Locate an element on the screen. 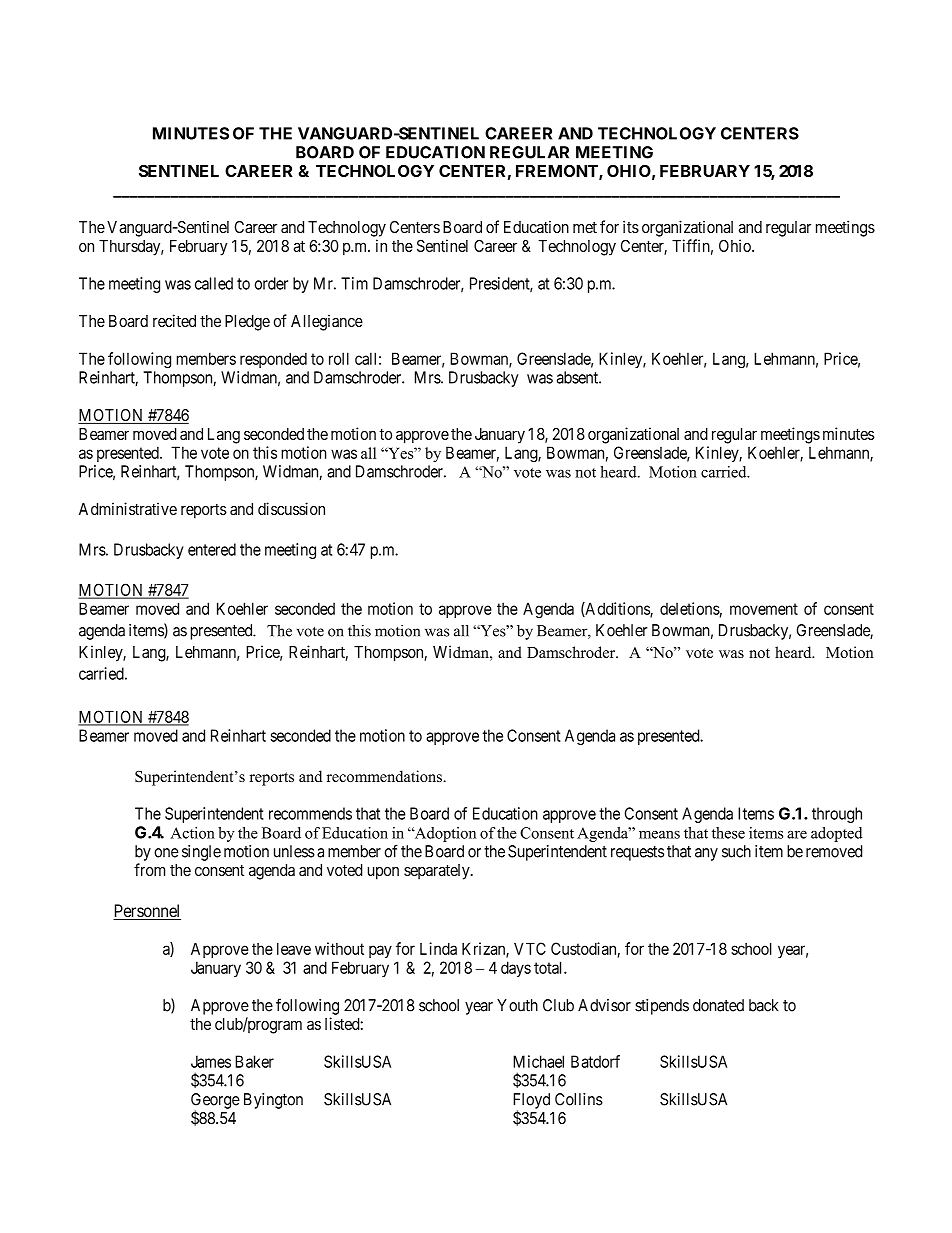 This screenshot has height=1233, width=952. order is located at coordinates (271, 283).
